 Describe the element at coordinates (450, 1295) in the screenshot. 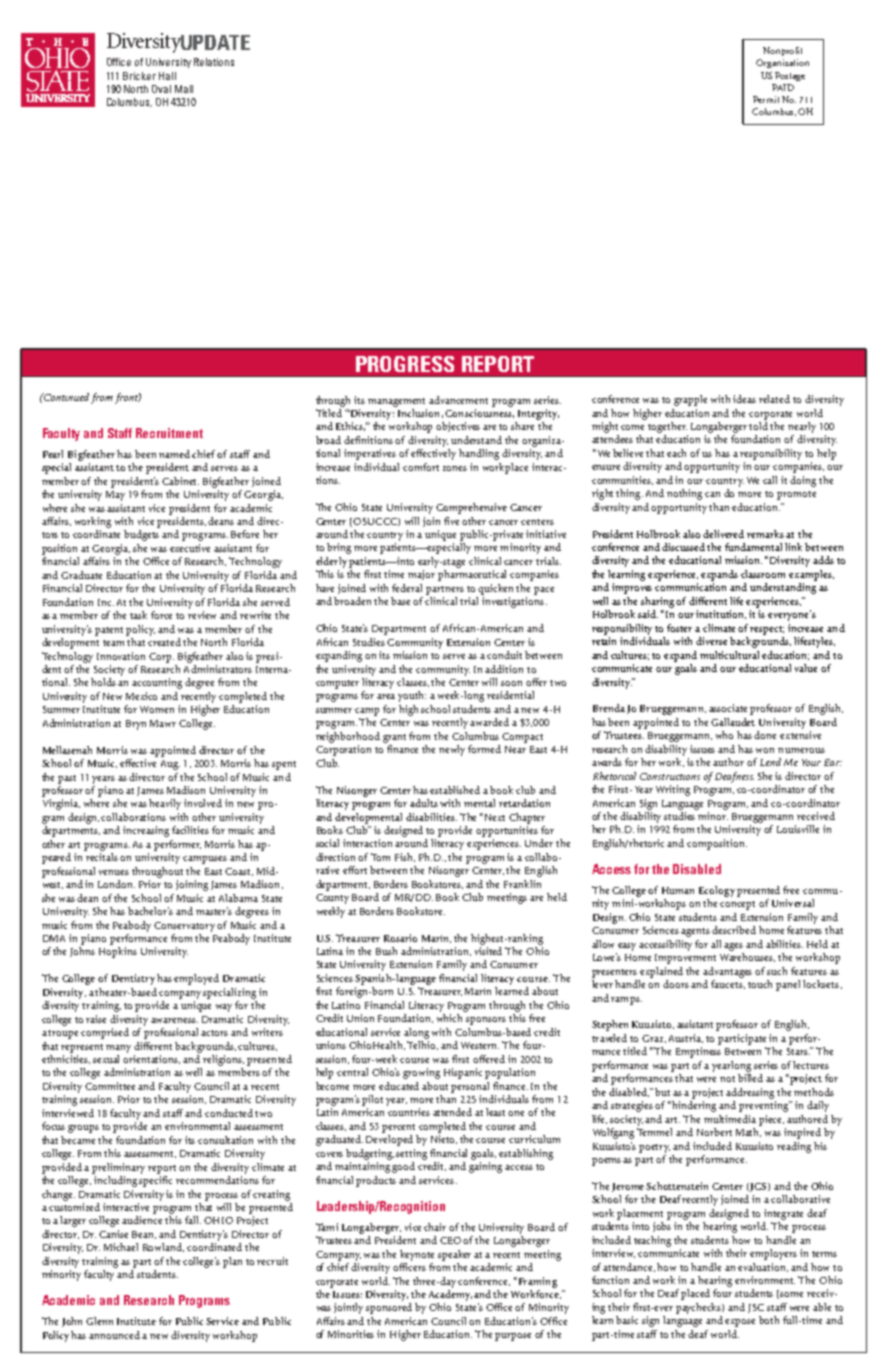

I see `Academy` at that location.
